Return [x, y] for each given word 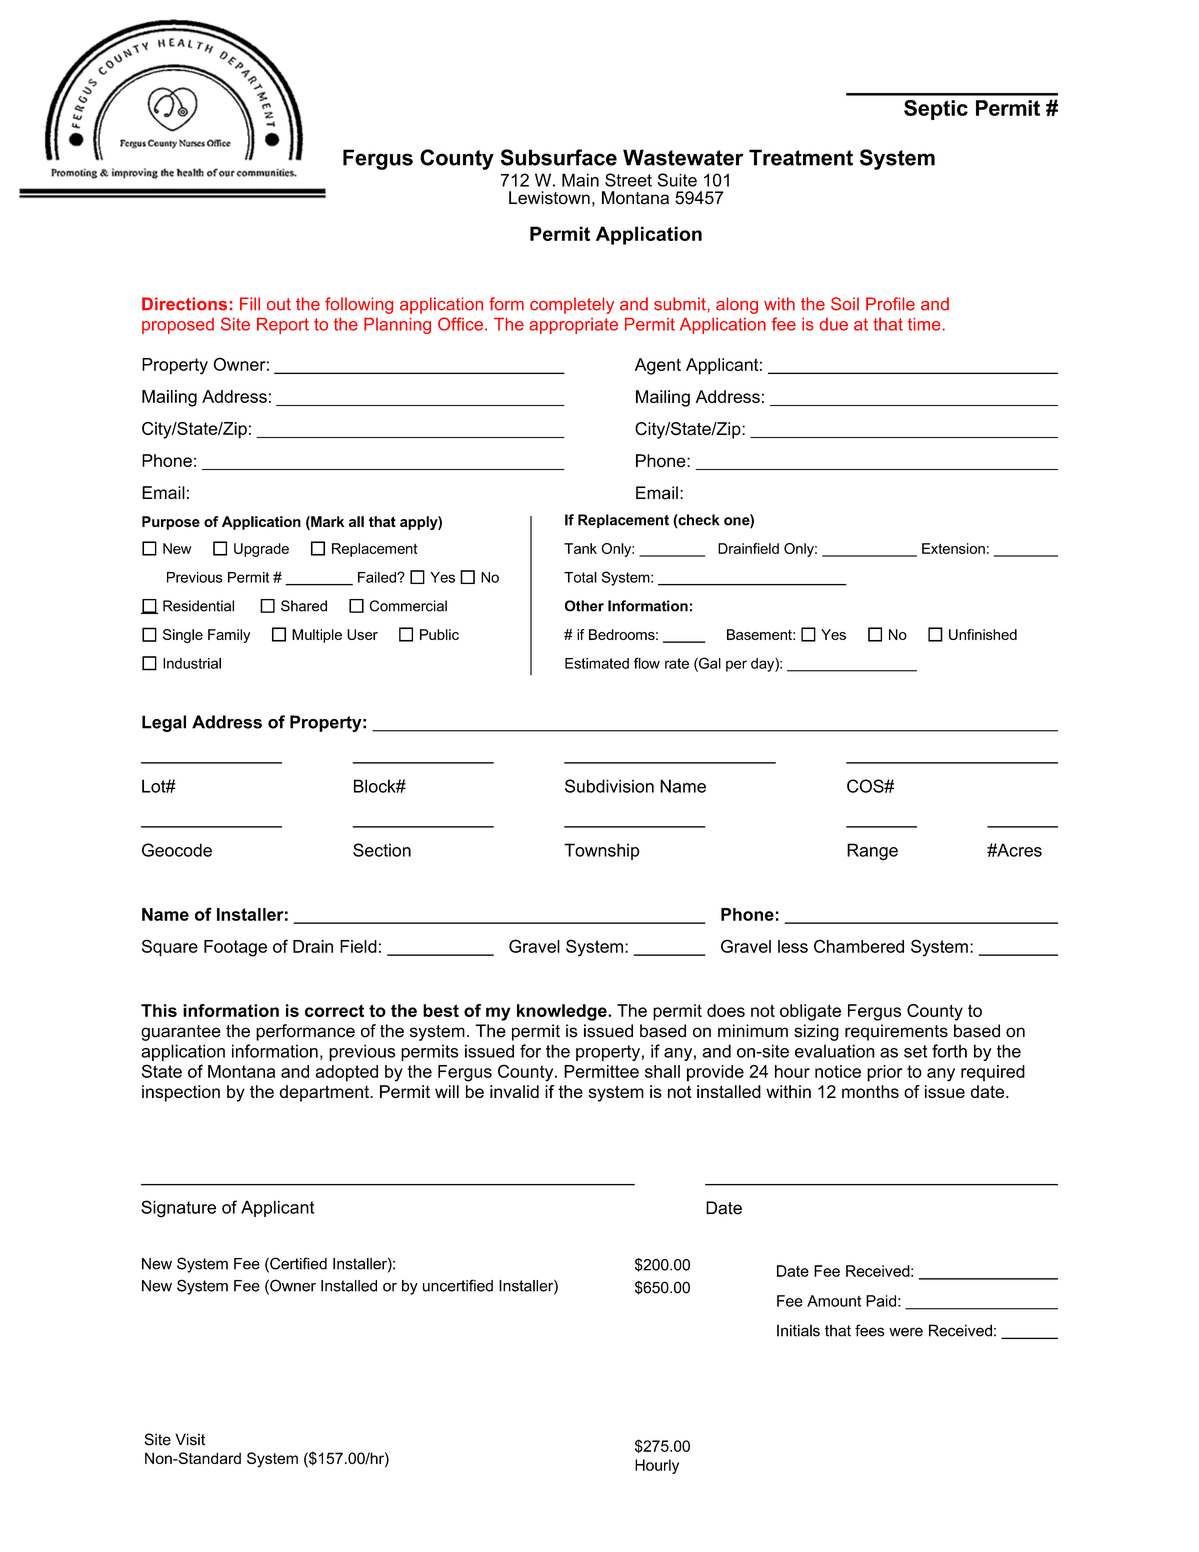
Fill [250, 303]
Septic [936, 110]
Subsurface [559, 157]
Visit [190, 1439]
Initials [798, 1330]
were [906, 1332]
